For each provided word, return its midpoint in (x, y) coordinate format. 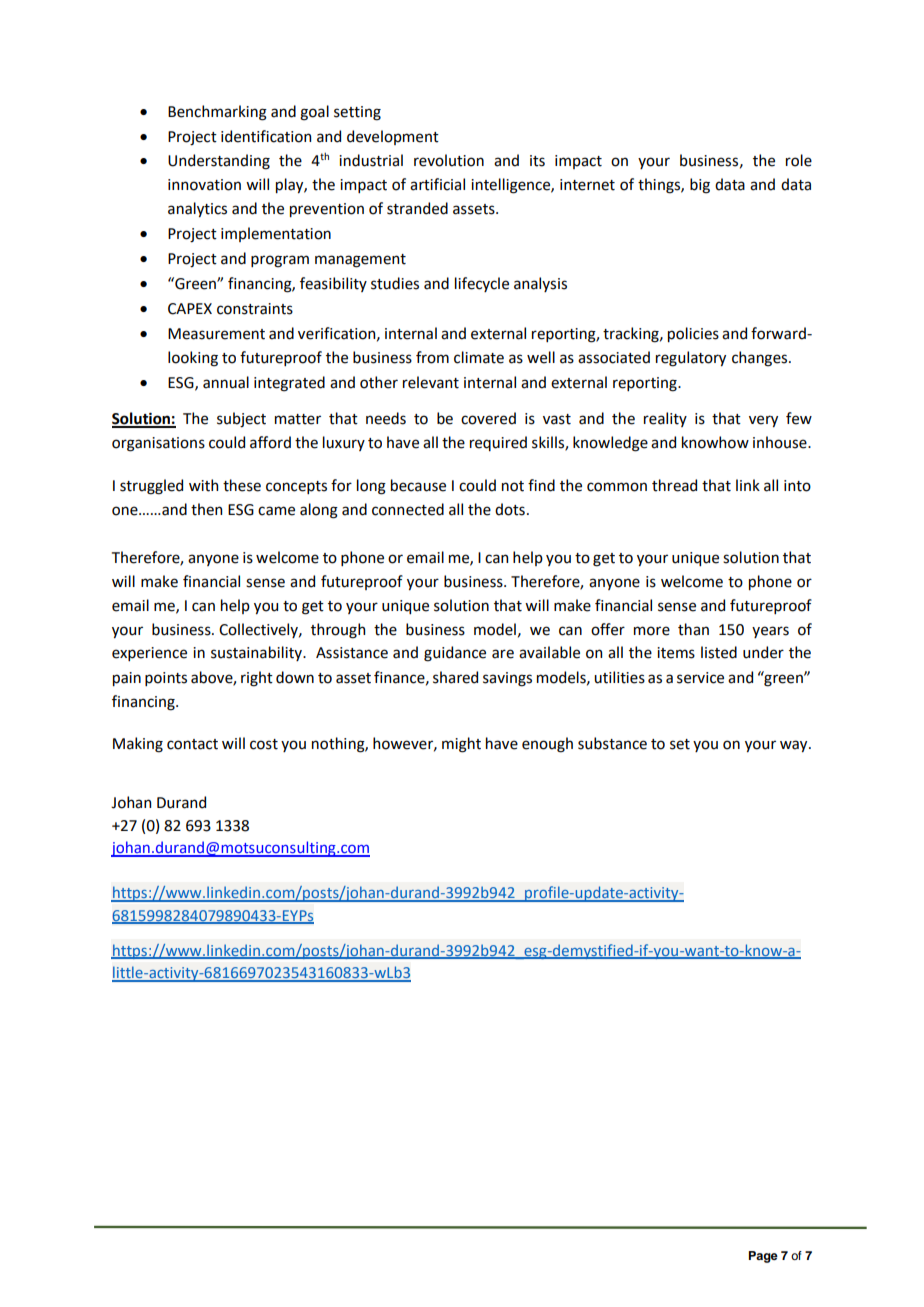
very (763, 421)
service (700, 678)
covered (488, 418)
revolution (449, 160)
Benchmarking (217, 113)
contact (192, 744)
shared (455, 677)
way (795, 746)
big (700, 186)
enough (547, 745)
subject (241, 420)
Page (763, 1257)
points (166, 679)
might (461, 745)
